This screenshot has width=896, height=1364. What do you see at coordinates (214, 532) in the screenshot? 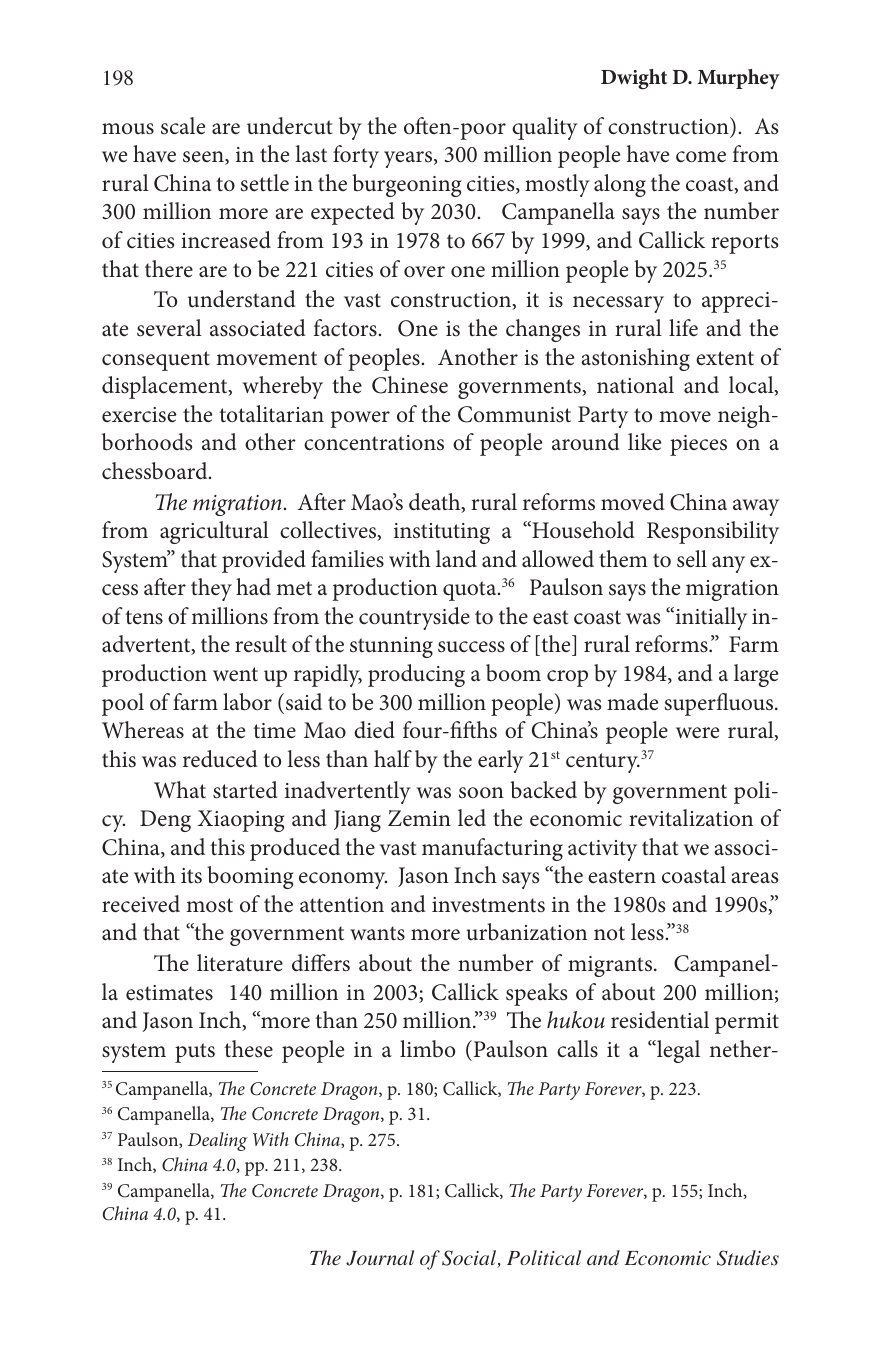
I see `agricultural` at bounding box center [214, 532].
